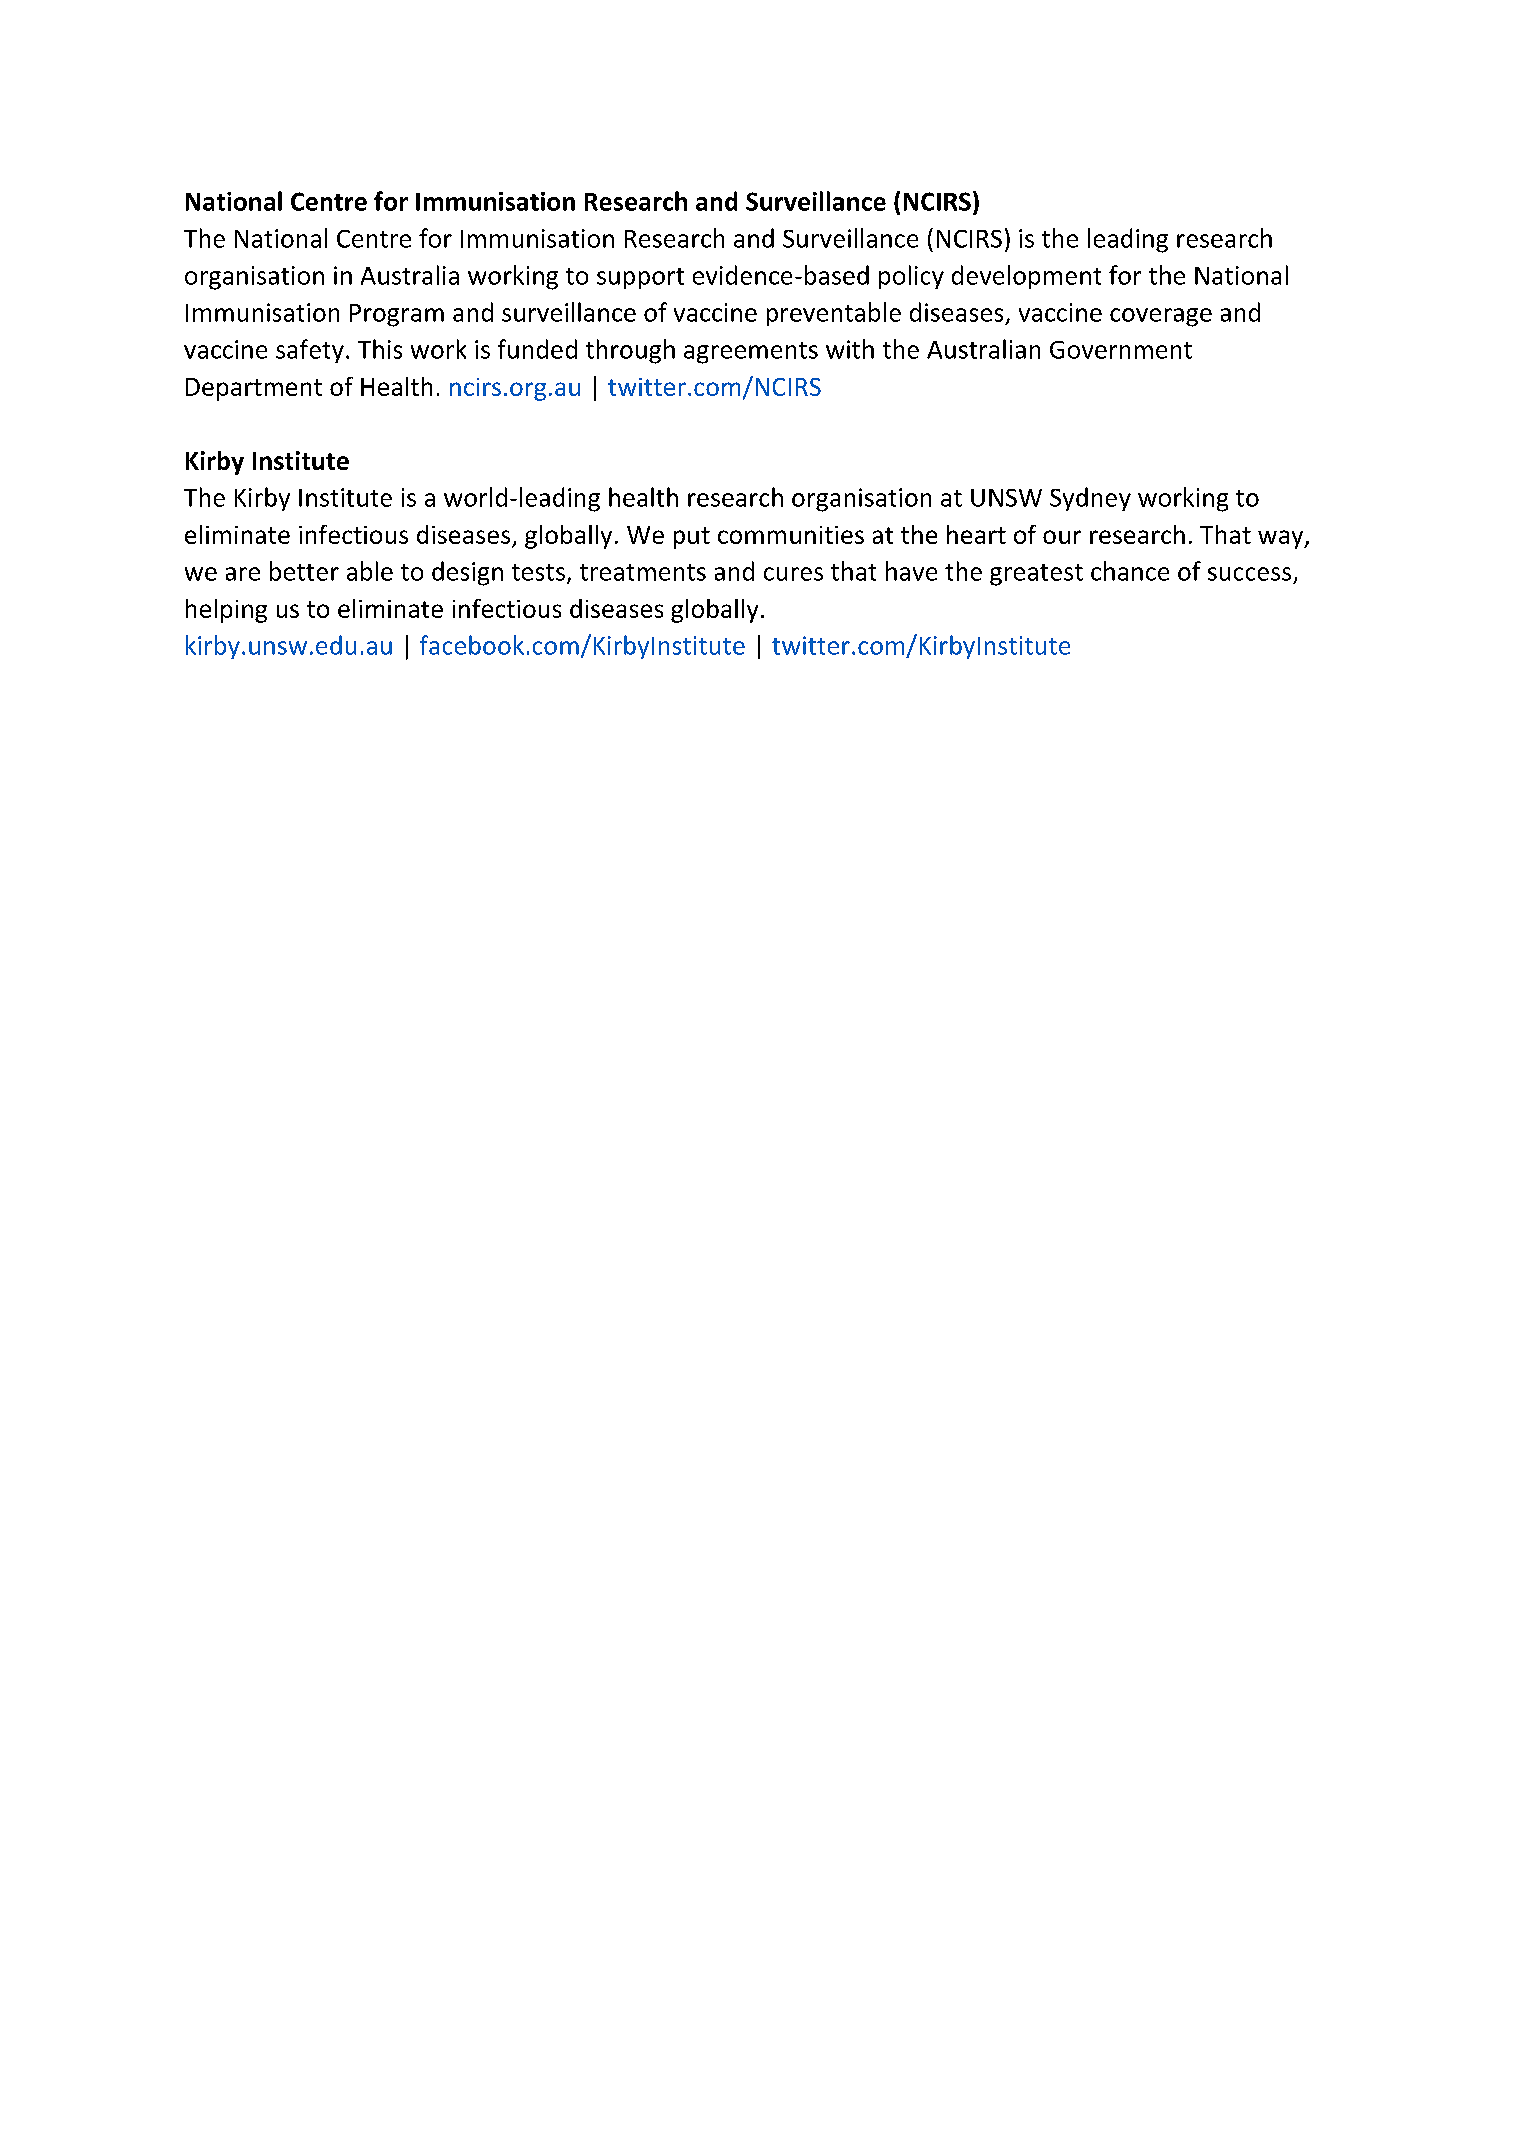 The image size is (1520, 2150). I want to click on Sydney, so click(1090, 499).
